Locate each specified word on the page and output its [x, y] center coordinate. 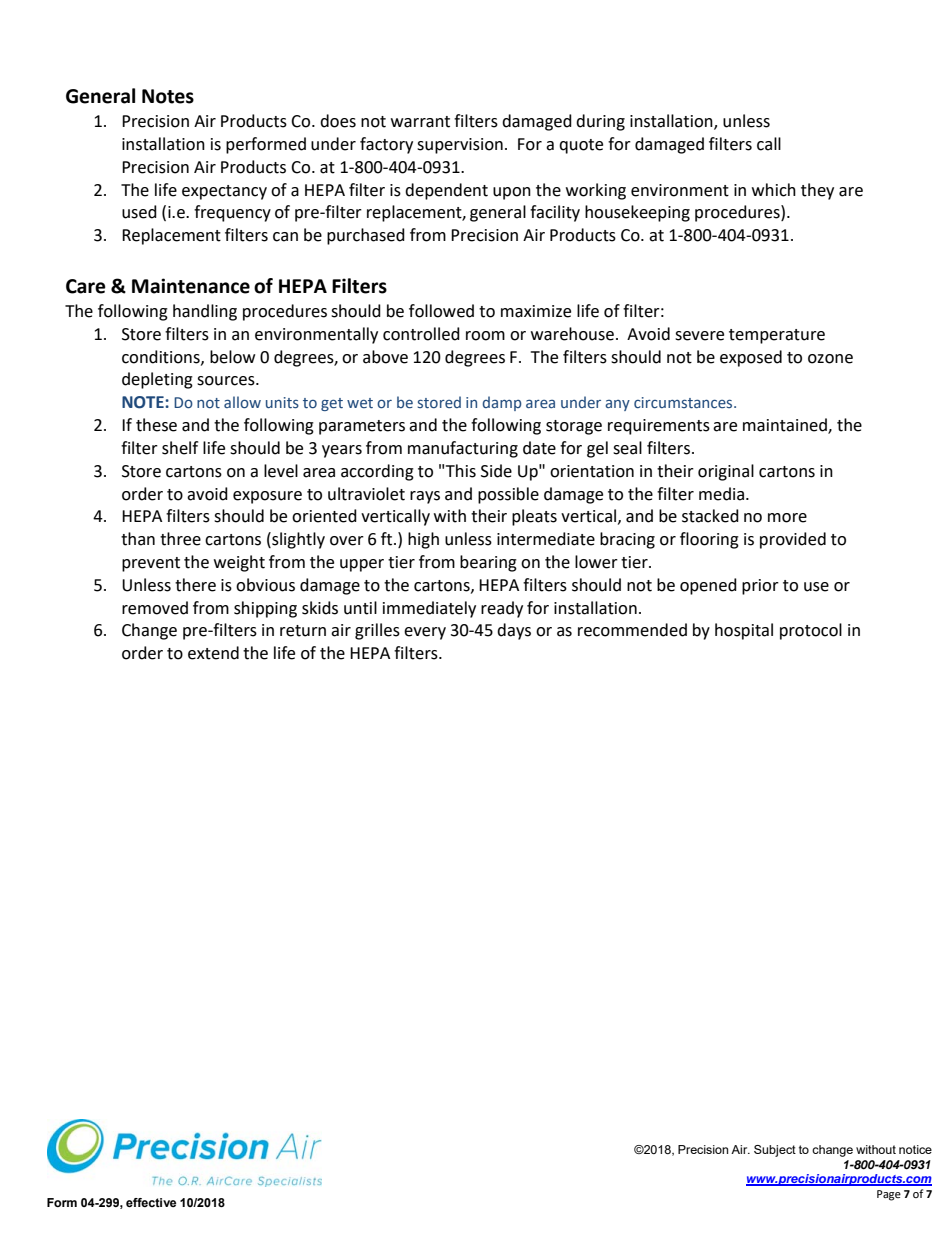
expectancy [224, 192]
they [817, 191]
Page [889, 1195]
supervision [460, 146]
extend [213, 653]
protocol [811, 631]
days [514, 631]
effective [151, 1202]
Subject [775, 1151]
